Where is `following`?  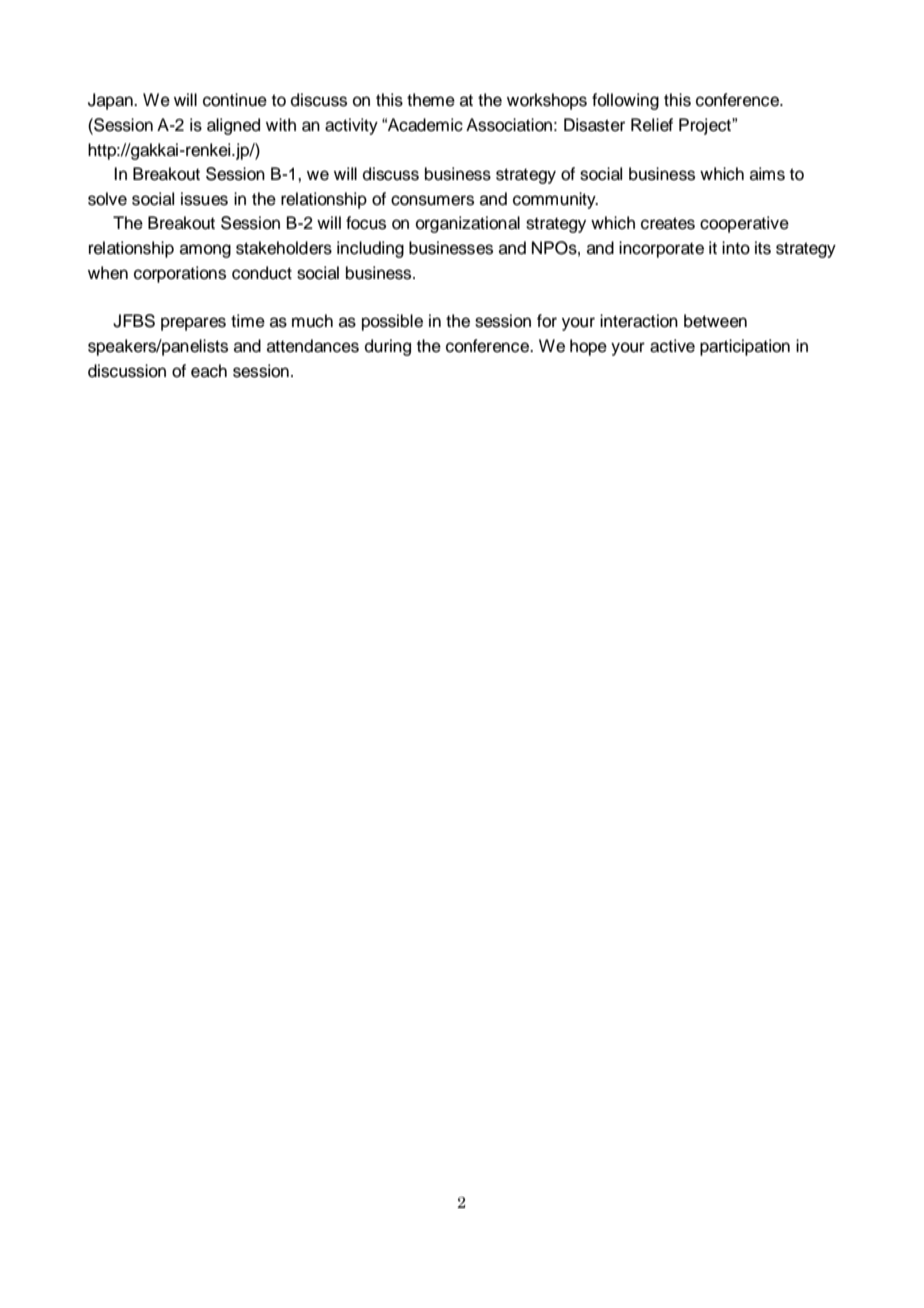 following is located at coordinates (625, 101).
